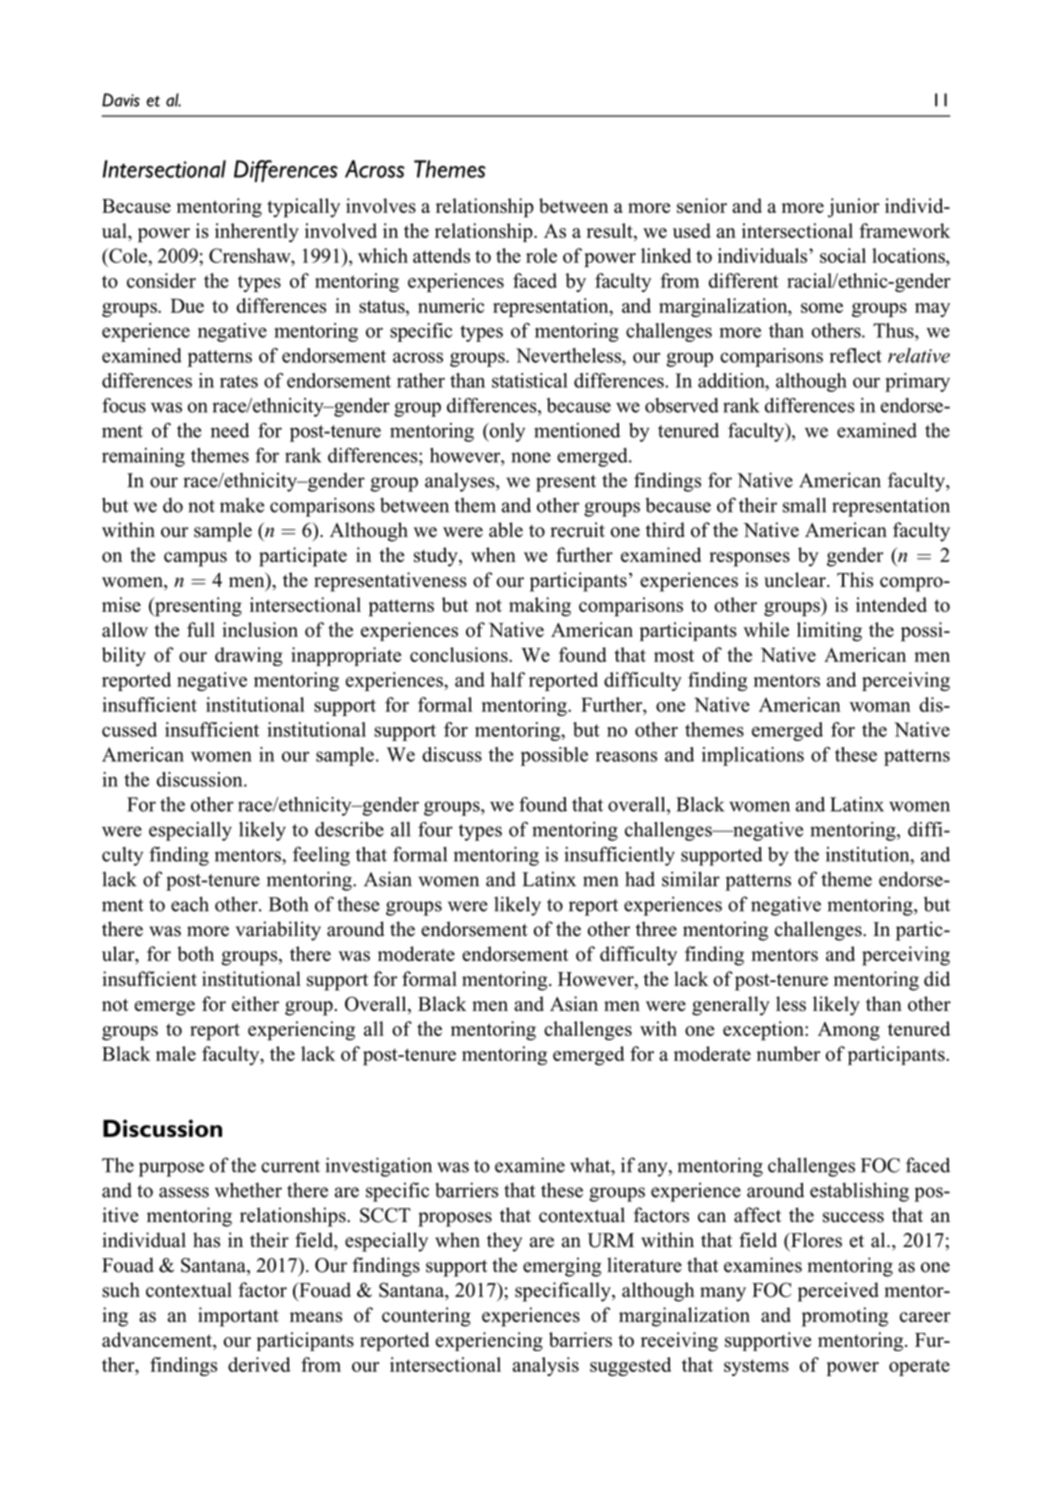 Image resolution: width=1052 pixels, height=1502 pixels. I want to click on only, so click(506, 432).
